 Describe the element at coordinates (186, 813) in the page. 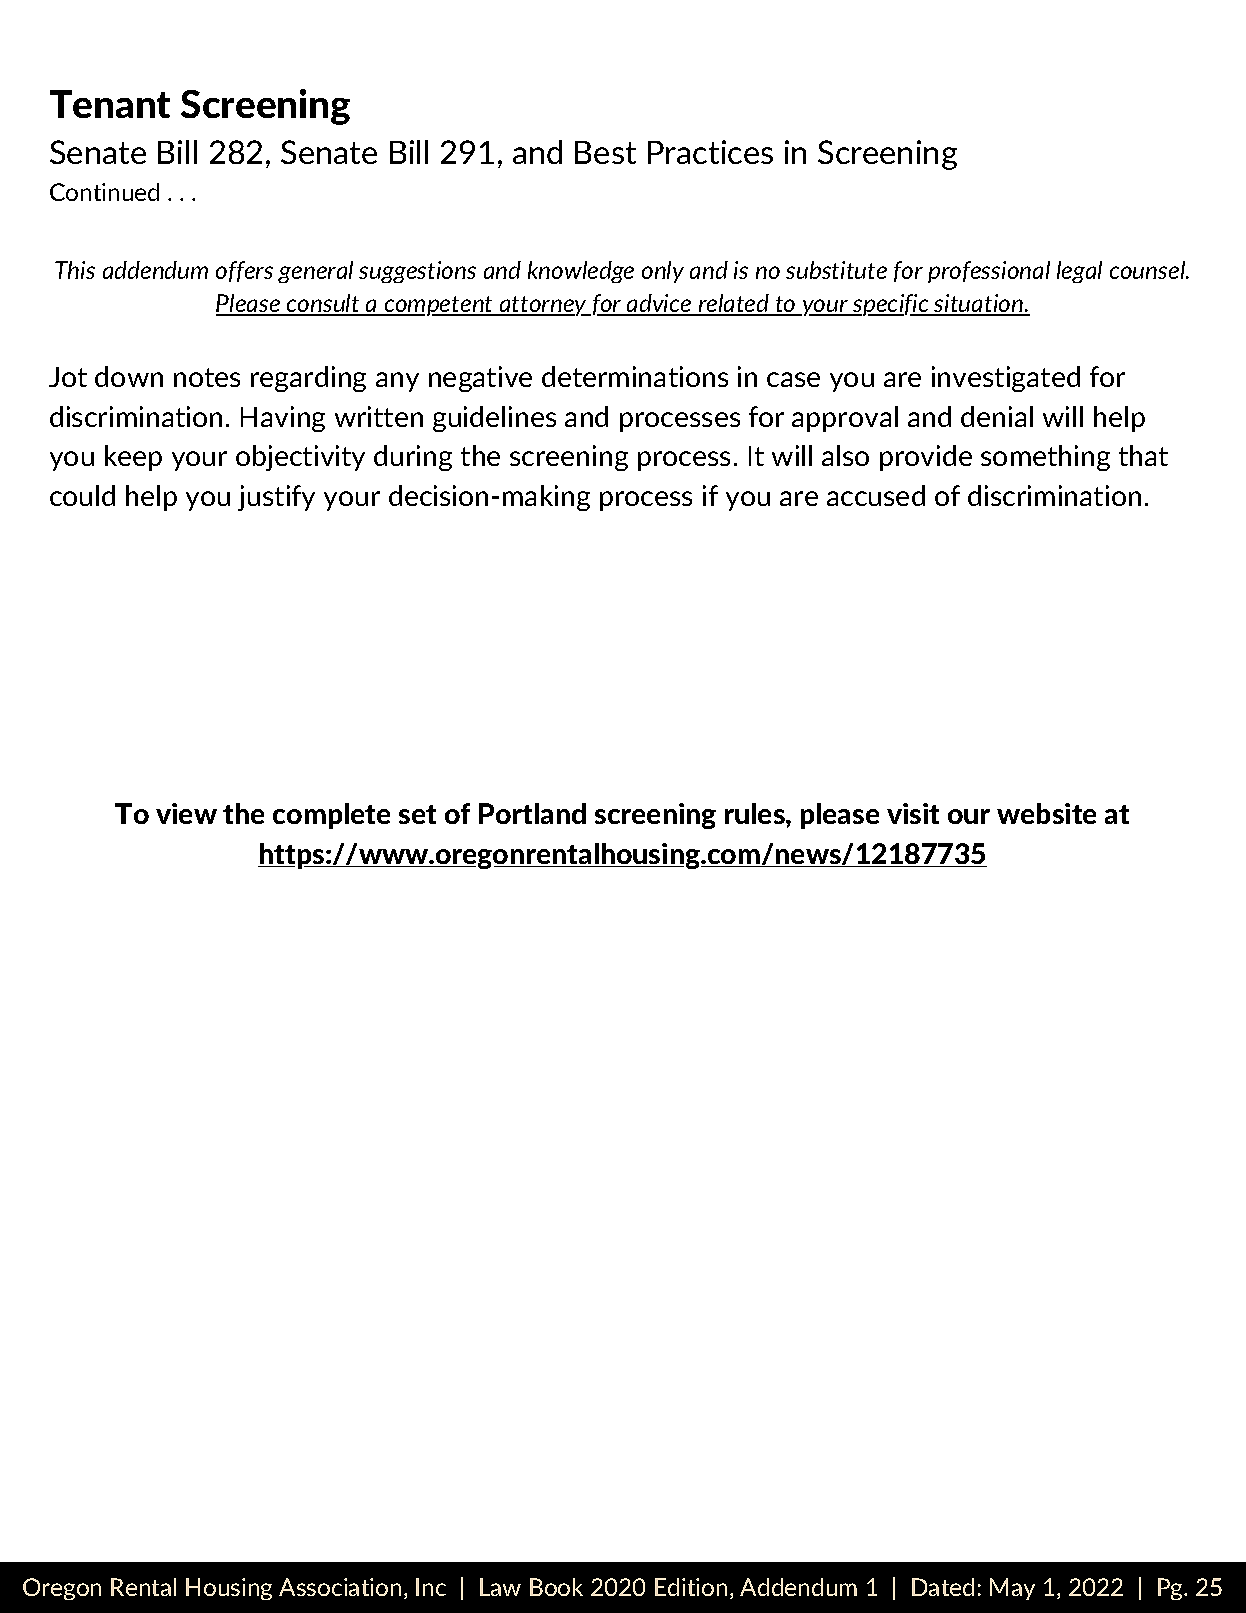

I see `view` at that location.
